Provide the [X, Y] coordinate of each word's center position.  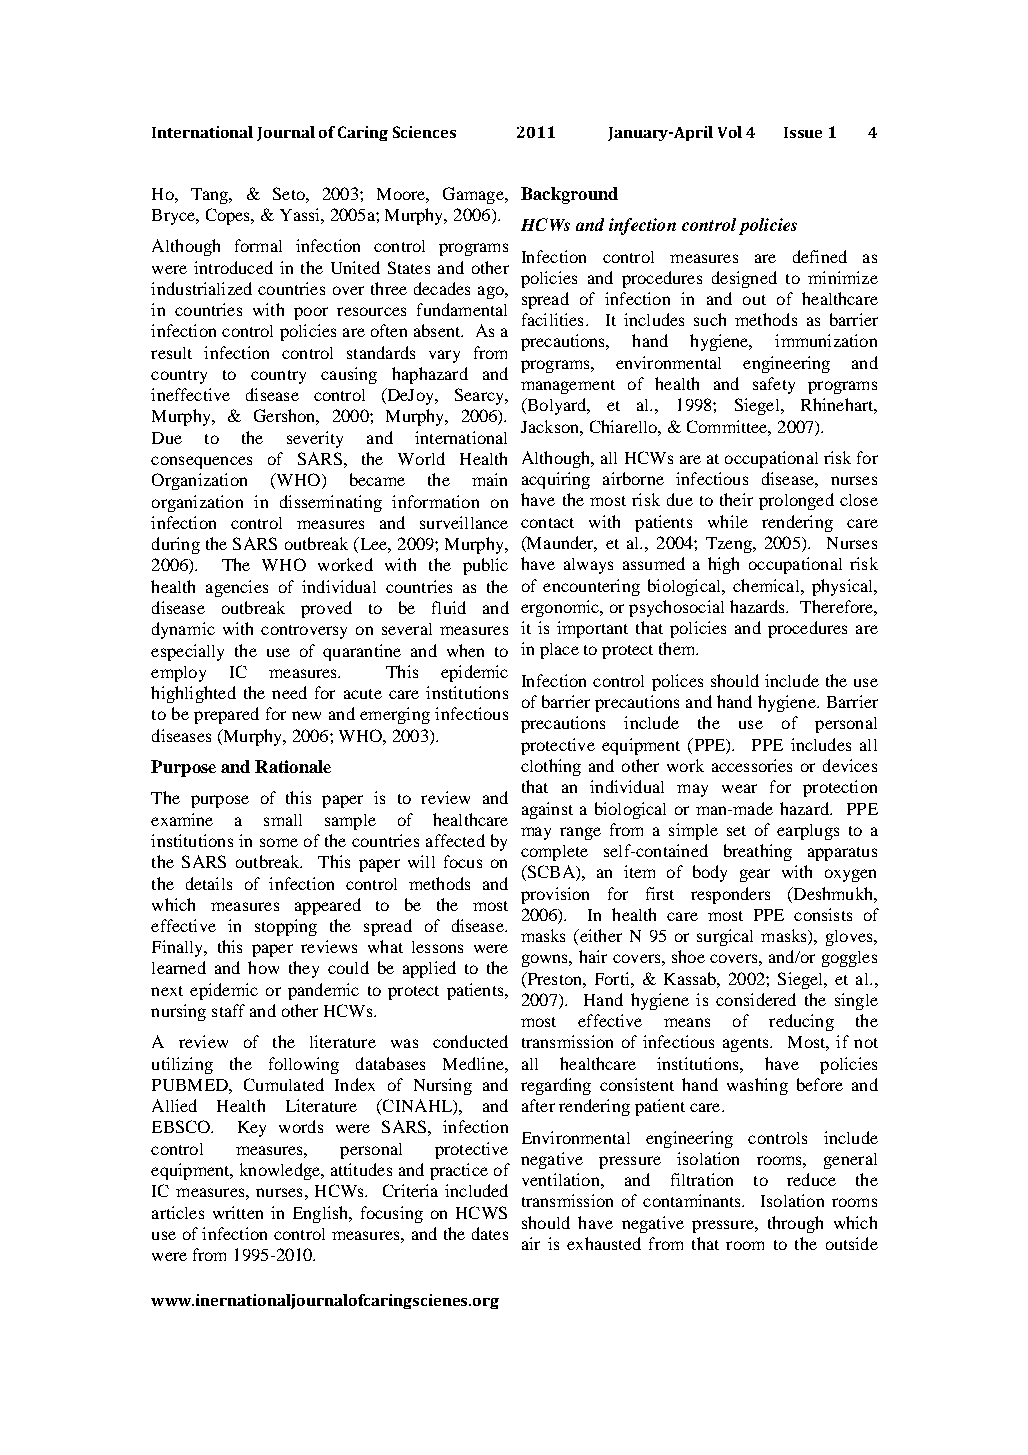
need [289, 692]
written [238, 1212]
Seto [290, 193]
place [559, 651]
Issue [803, 132]
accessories [752, 765]
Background [569, 195]
